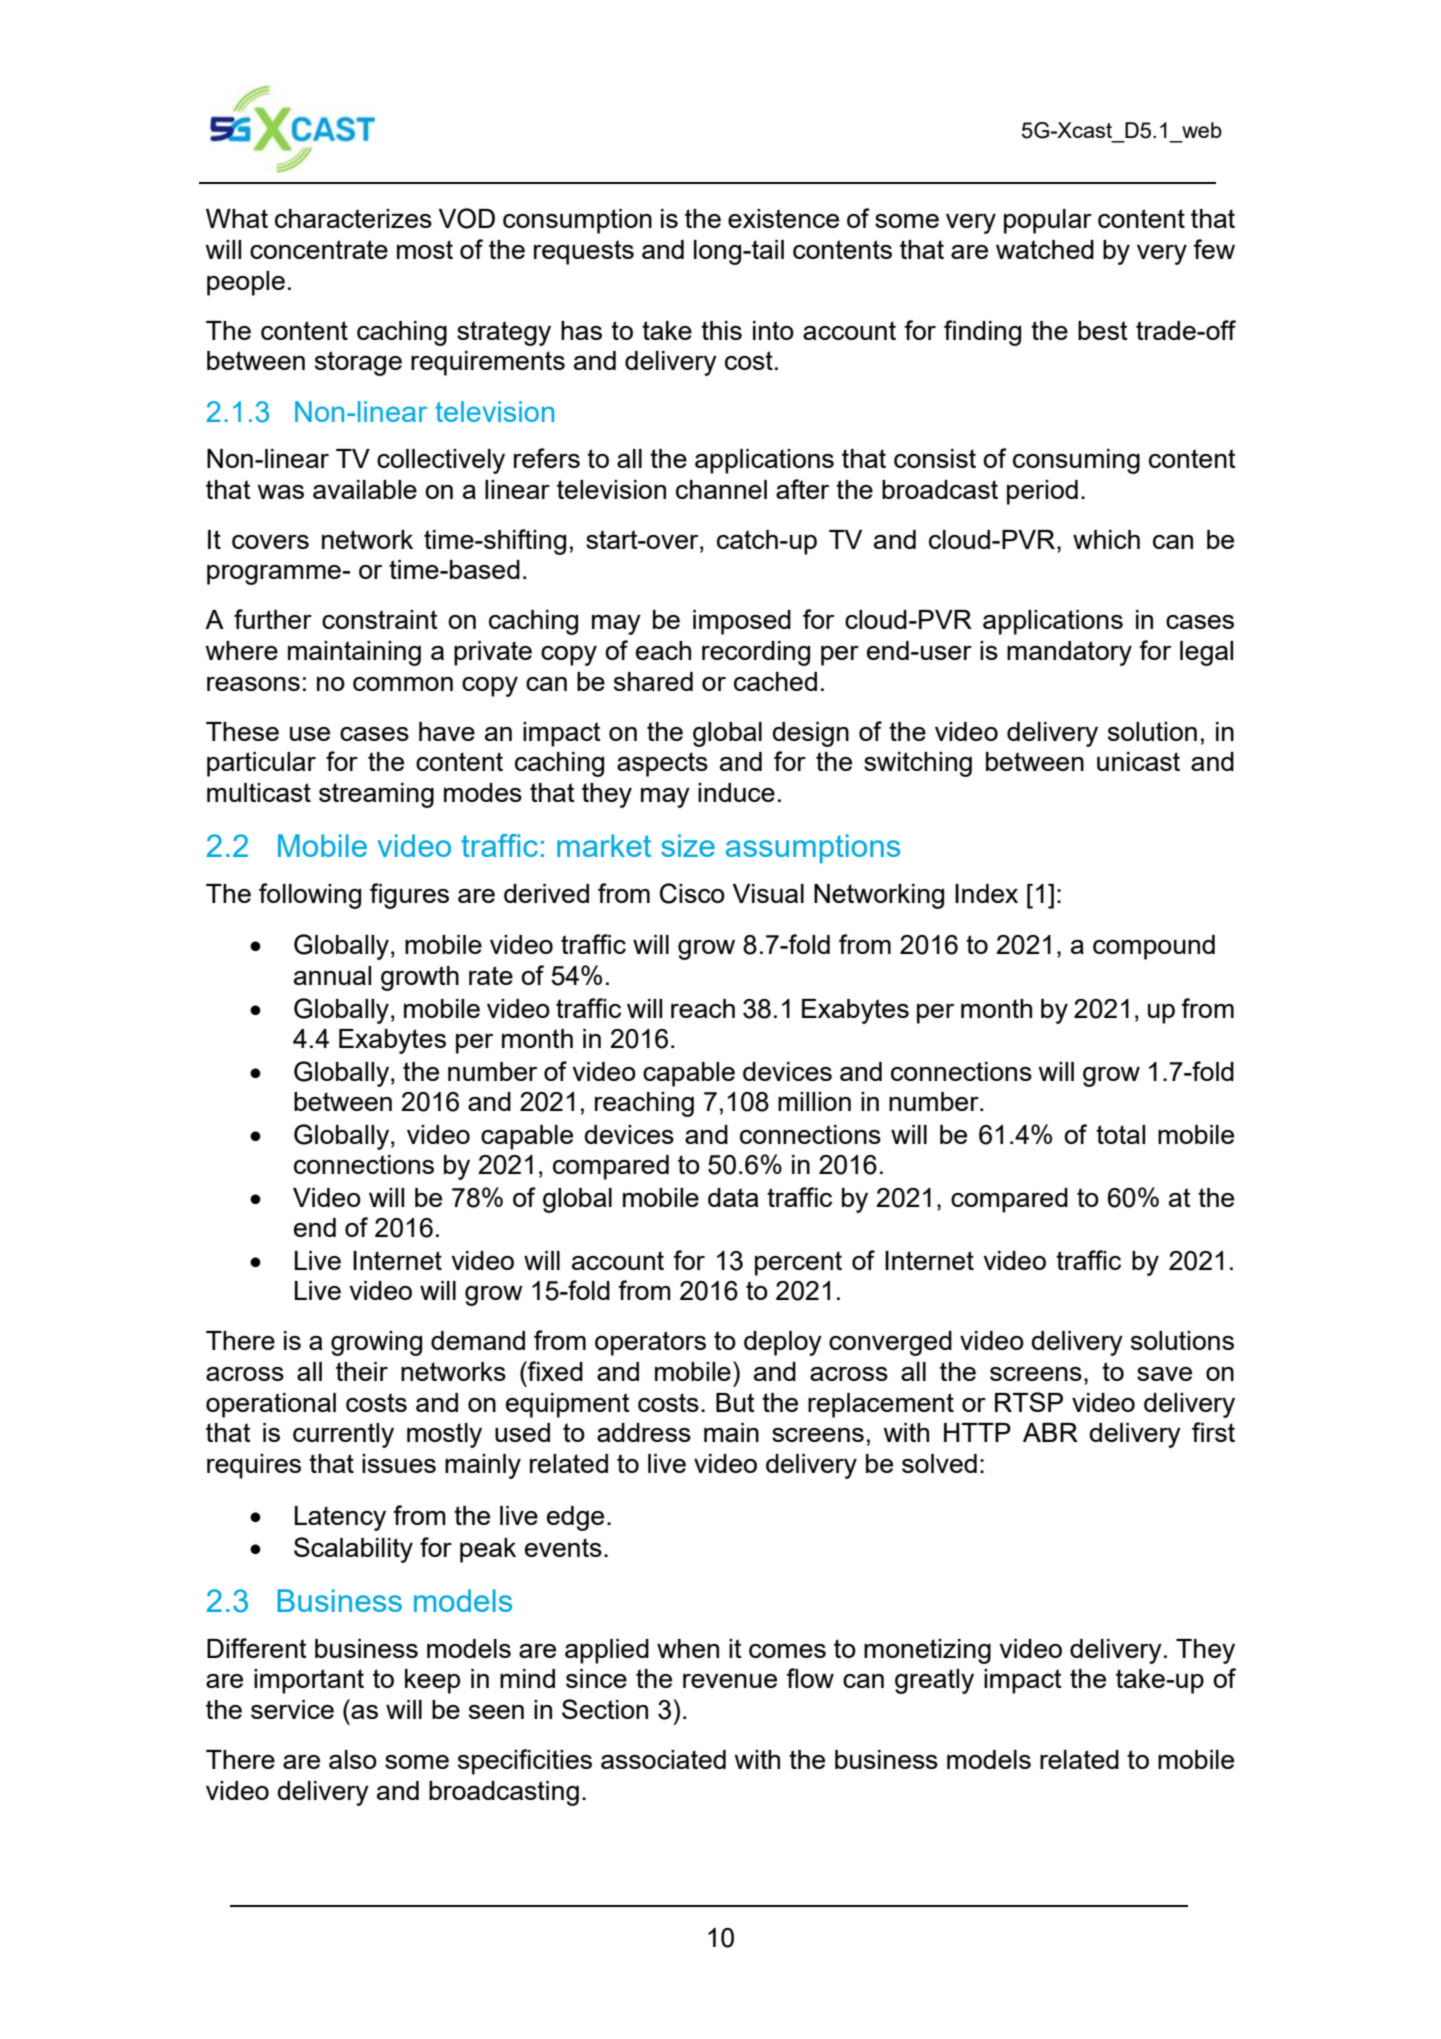 Image resolution: width=1441 pixels, height=2039 pixels. Describe the element at coordinates (353, 1759) in the document. I see `also` at that location.
